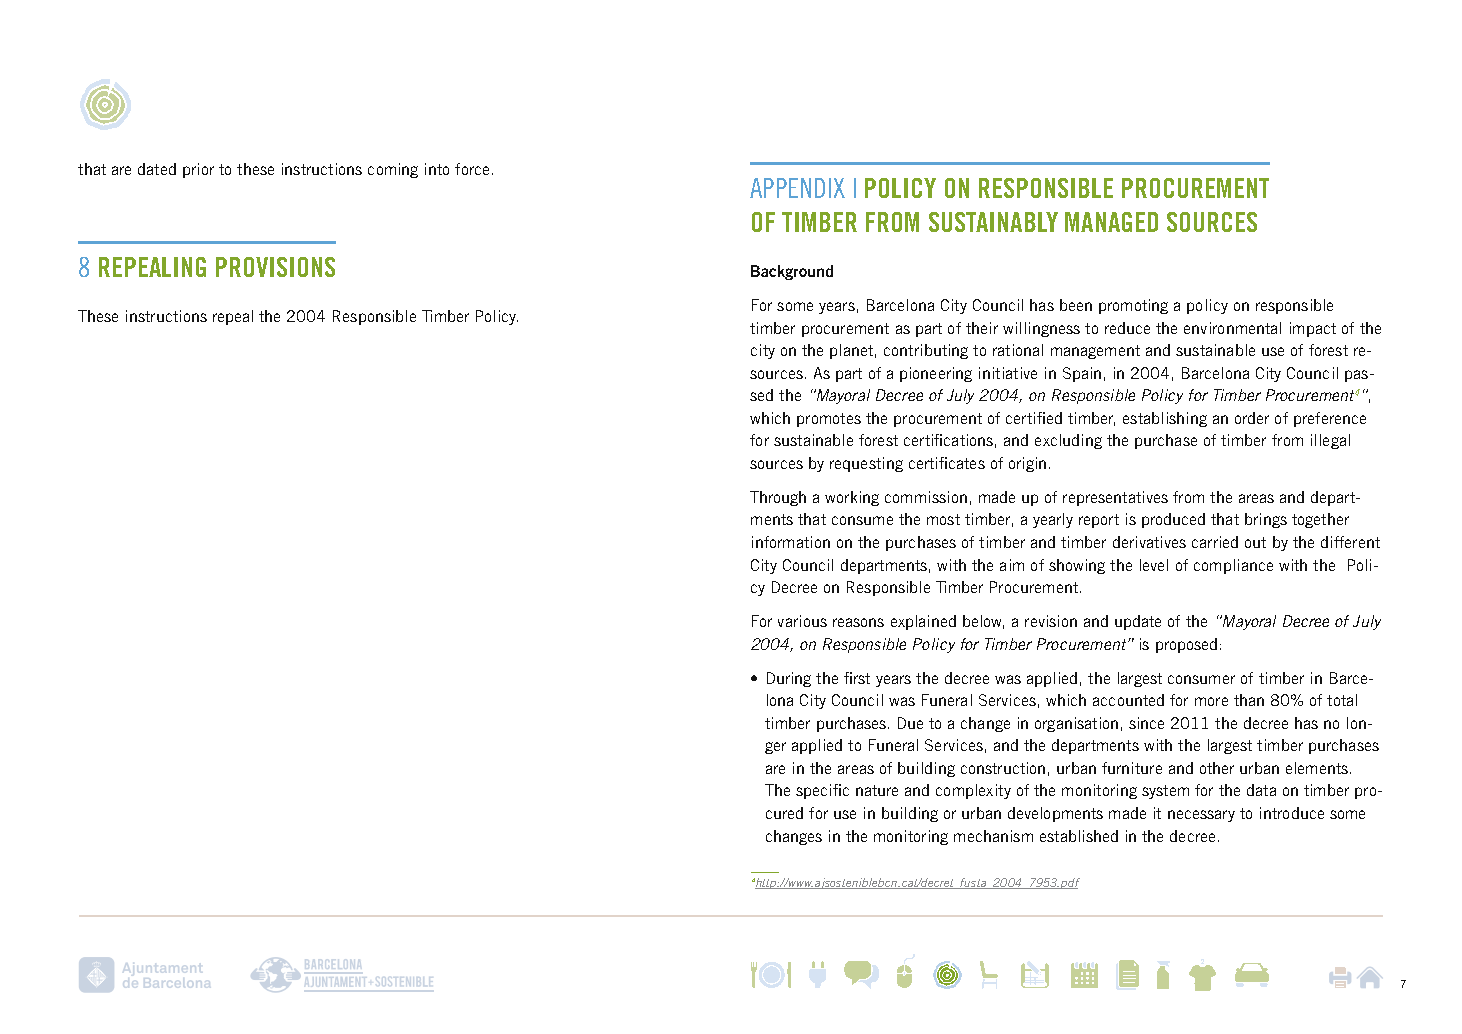 Image resolution: width=1462 pixels, height=1034 pixels. Describe the element at coordinates (822, 791) in the page. I see `specific` at that location.
